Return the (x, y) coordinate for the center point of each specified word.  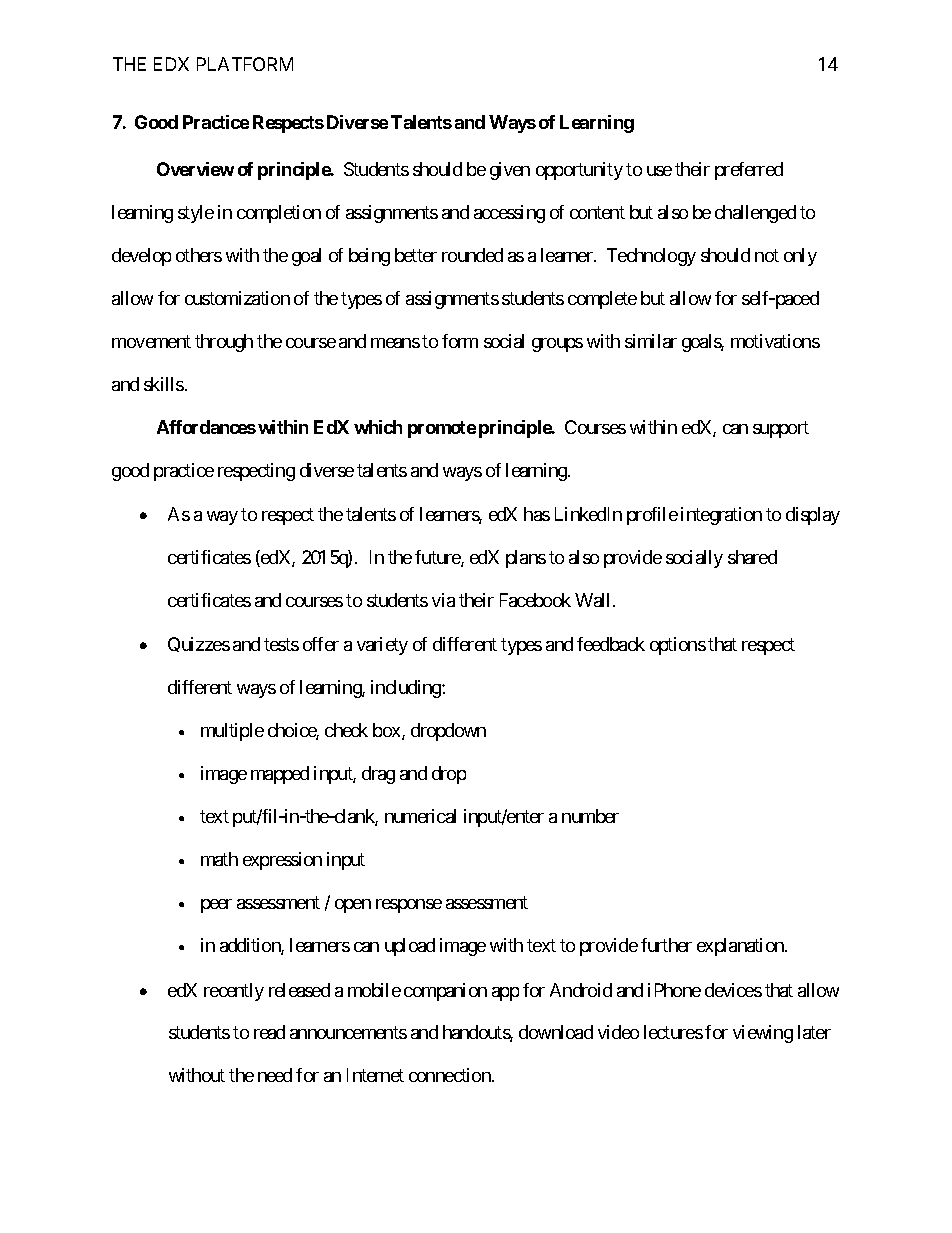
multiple (232, 732)
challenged (755, 214)
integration (721, 516)
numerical (420, 816)
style (196, 214)
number (590, 816)
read (269, 1032)
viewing (763, 1034)
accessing (509, 214)
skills (164, 384)
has (537, 514)
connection (451, 1075)
